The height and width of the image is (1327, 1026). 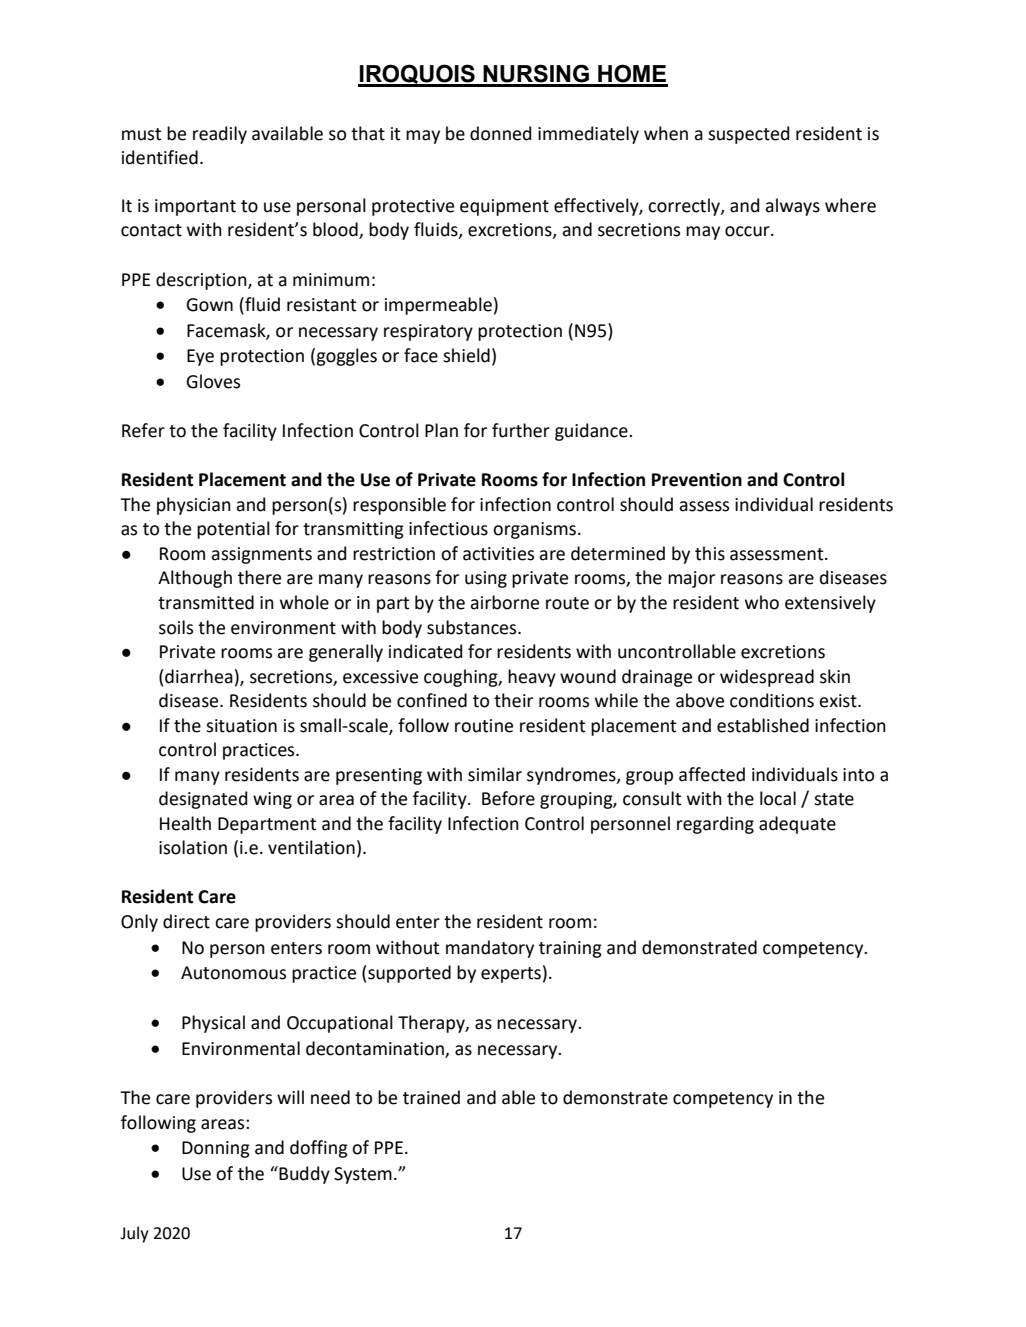 What do you see at coordinates (186, 921) in the image?
I see `direct` at bounding box center [186, 921].
